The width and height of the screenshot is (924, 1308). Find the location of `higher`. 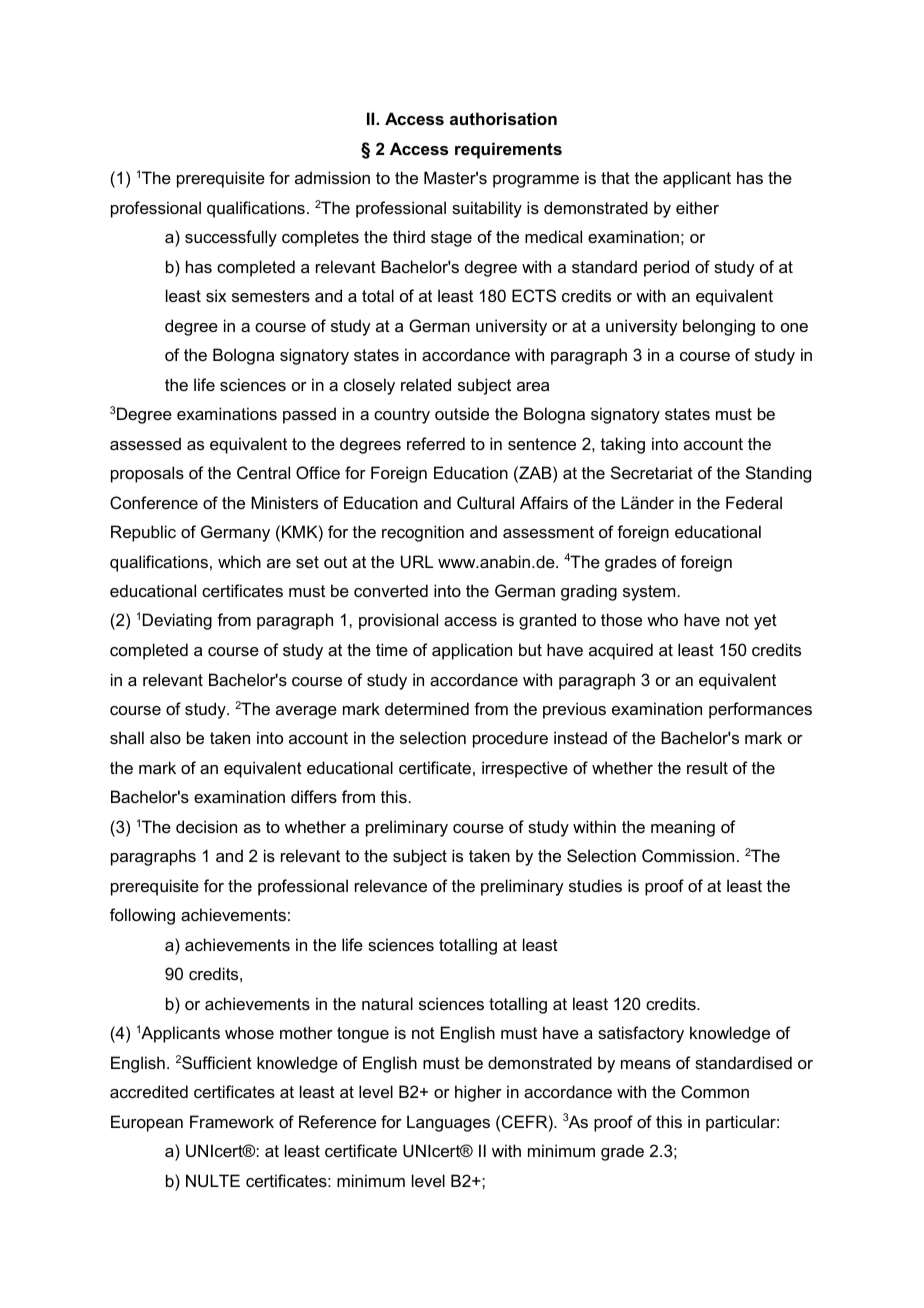

higher is located at coordinates (478, 1093).
